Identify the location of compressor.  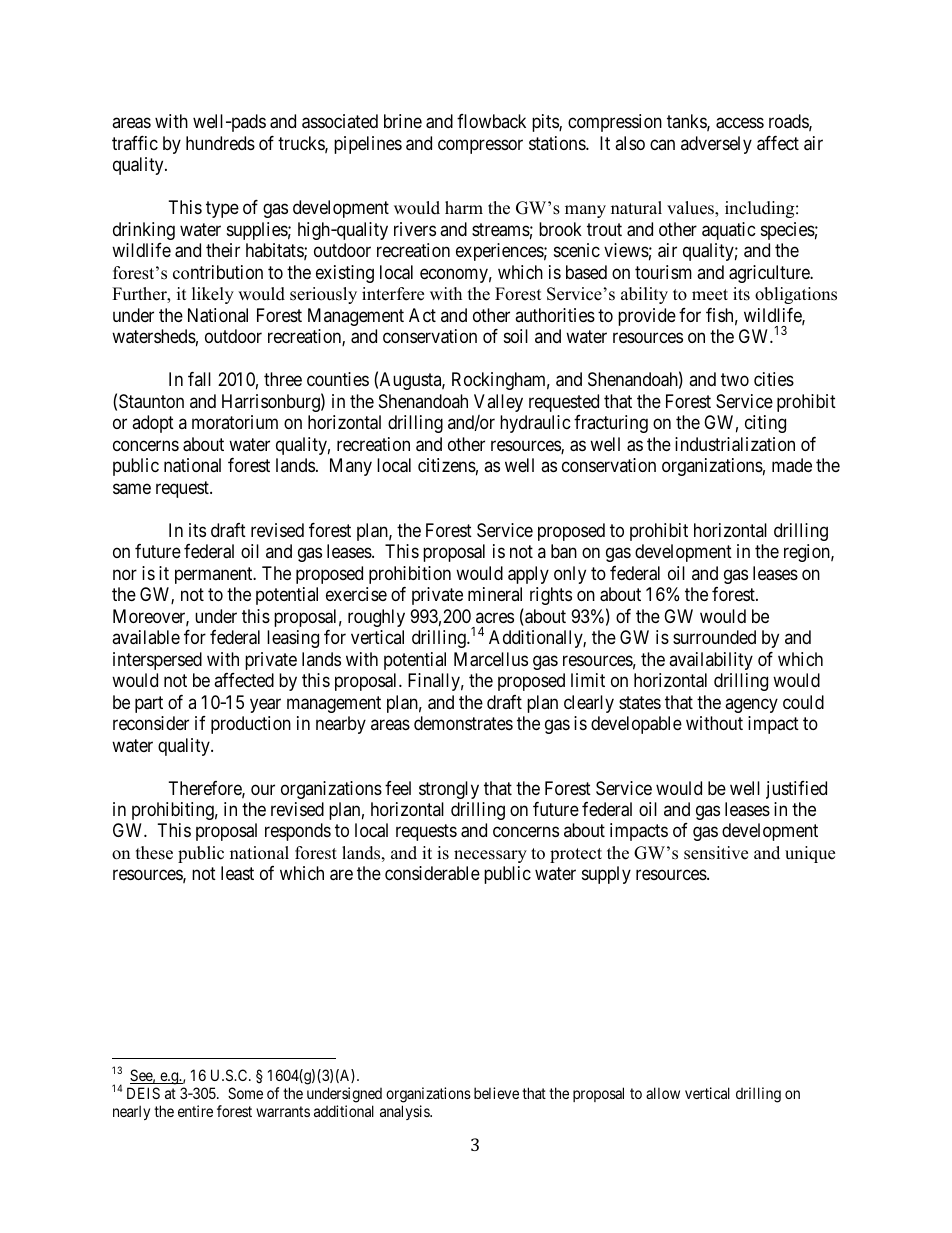
(480, 146).
